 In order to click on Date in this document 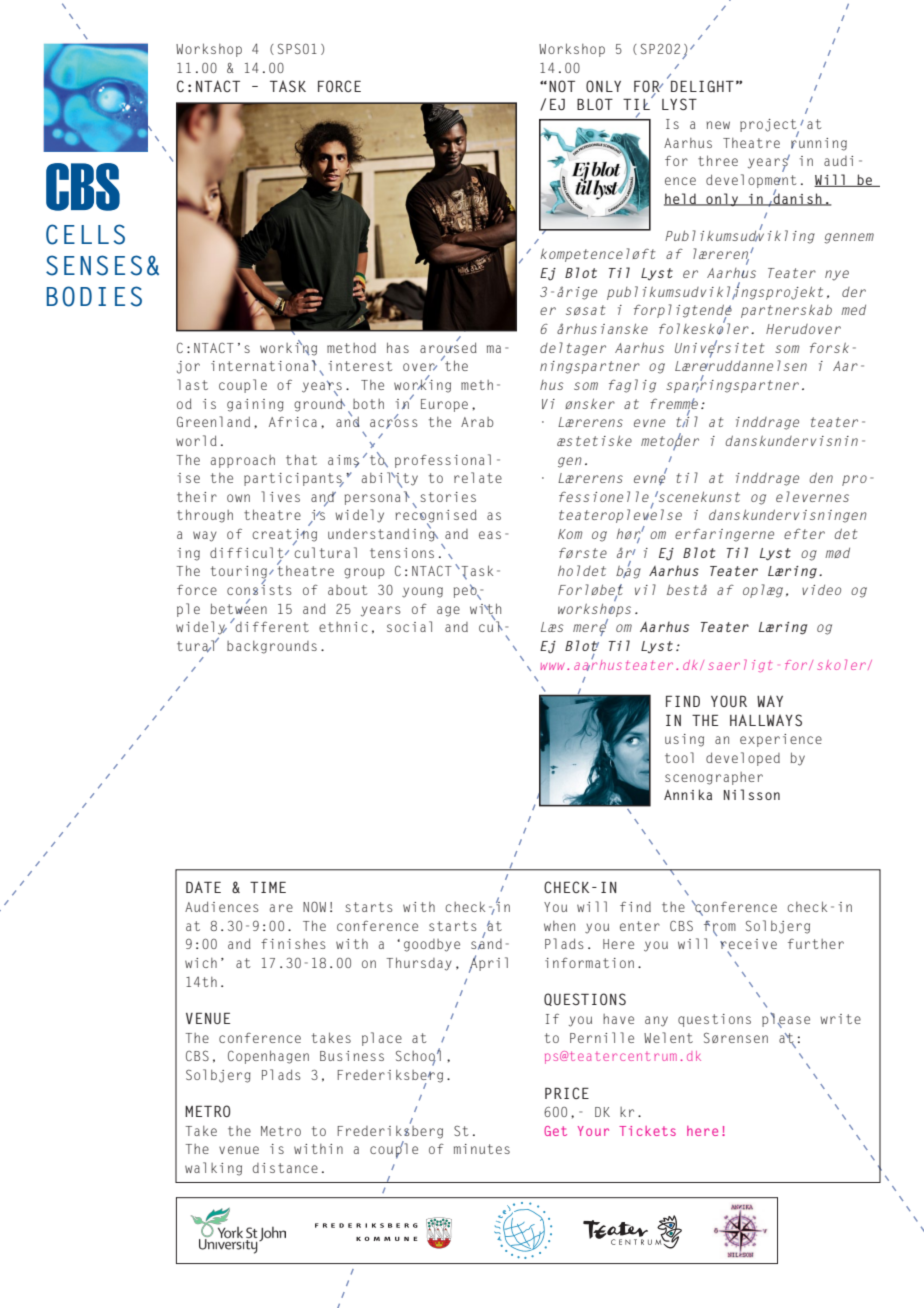, I will do `click(203, 887)`.
